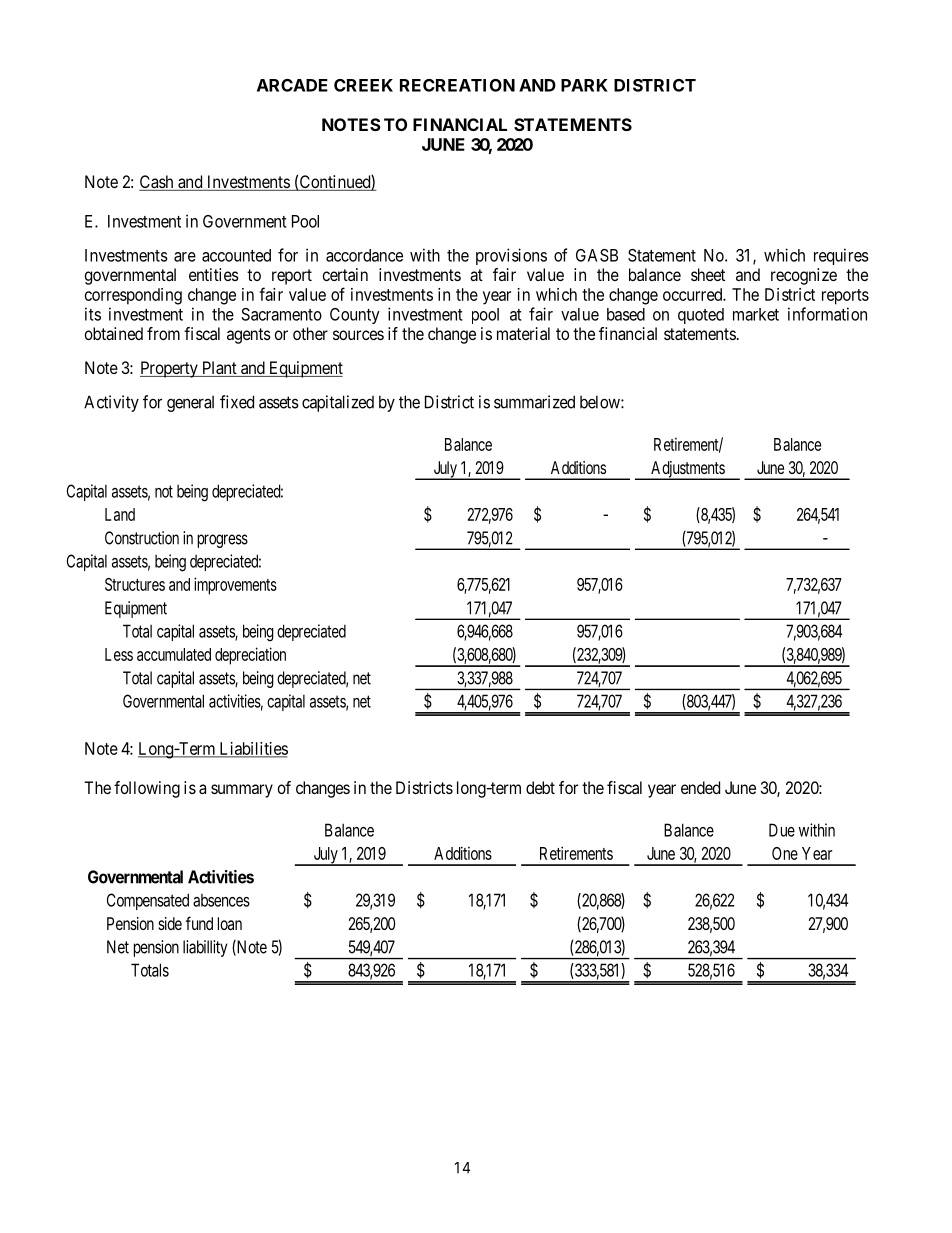  I want to click on RECREATION, so click(457, 85).
